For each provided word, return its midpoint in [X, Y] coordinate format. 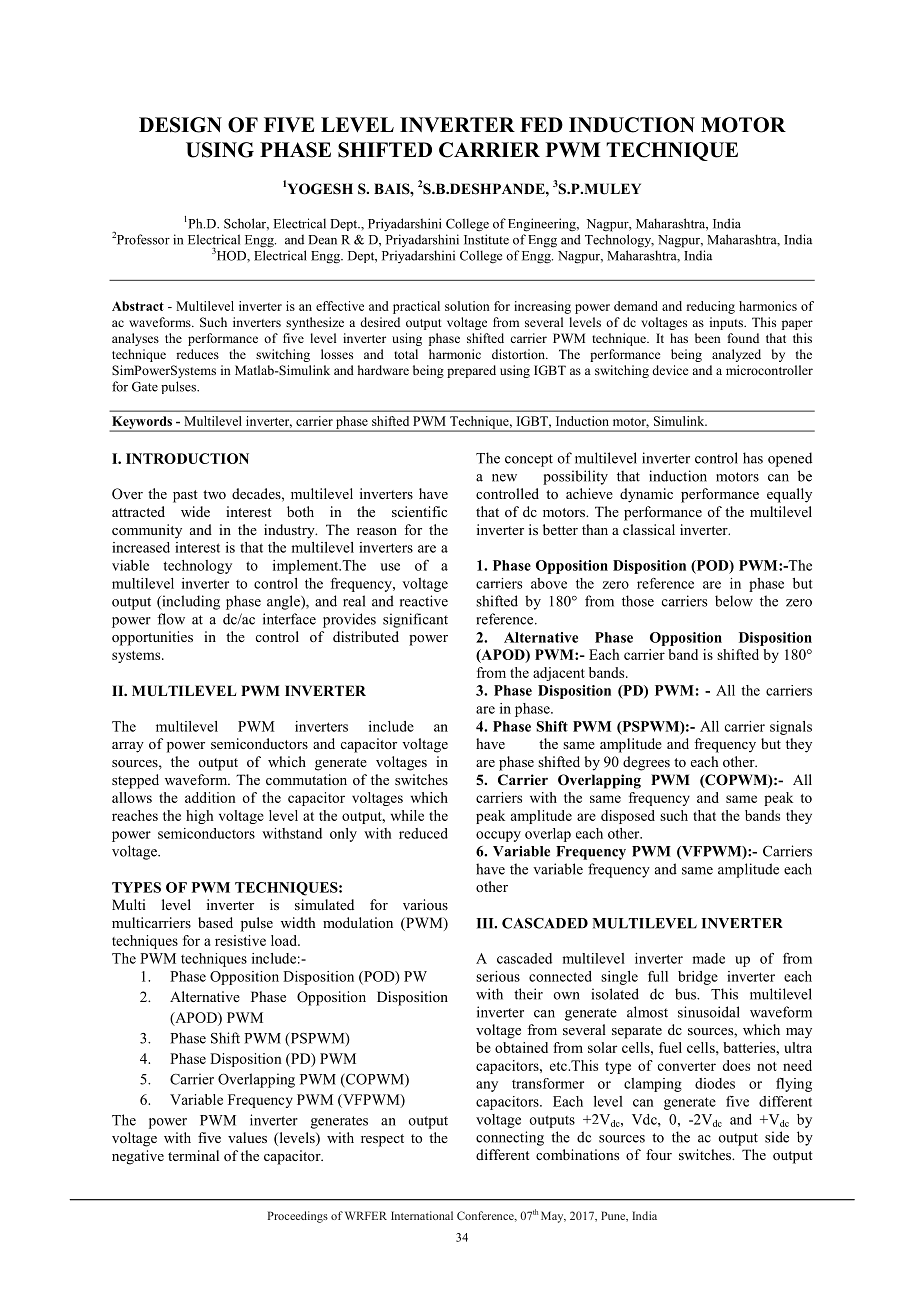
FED [541, 124]
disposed [628, 817]
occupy [498, 836]
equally [789, 495]
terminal [193, 1155]
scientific [419, 511]
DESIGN [180, 125]
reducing [711, 307]
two [214, 494]
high [199, 817]
